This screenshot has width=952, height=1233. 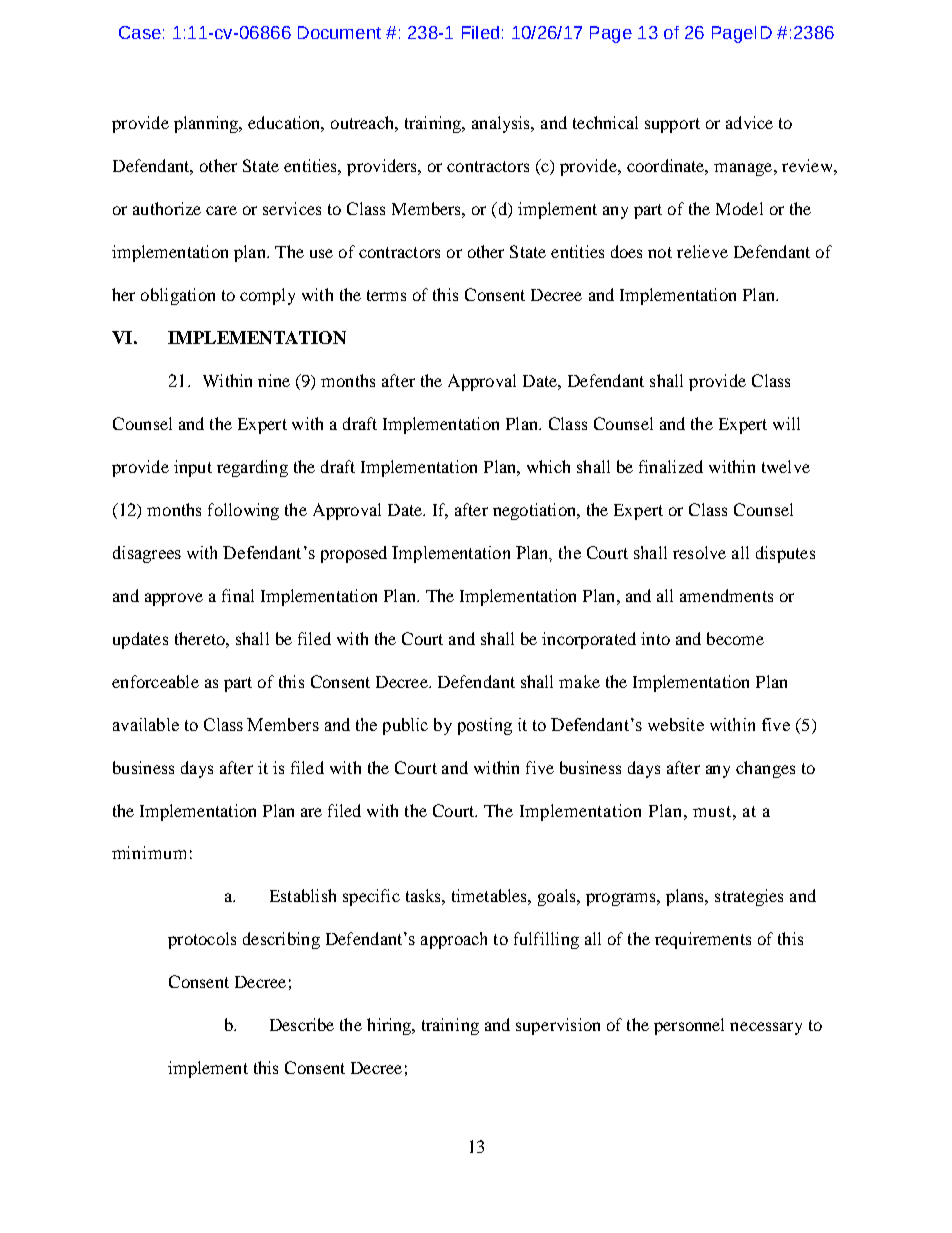 I want to click on nine, so click(x=274, y=380).
